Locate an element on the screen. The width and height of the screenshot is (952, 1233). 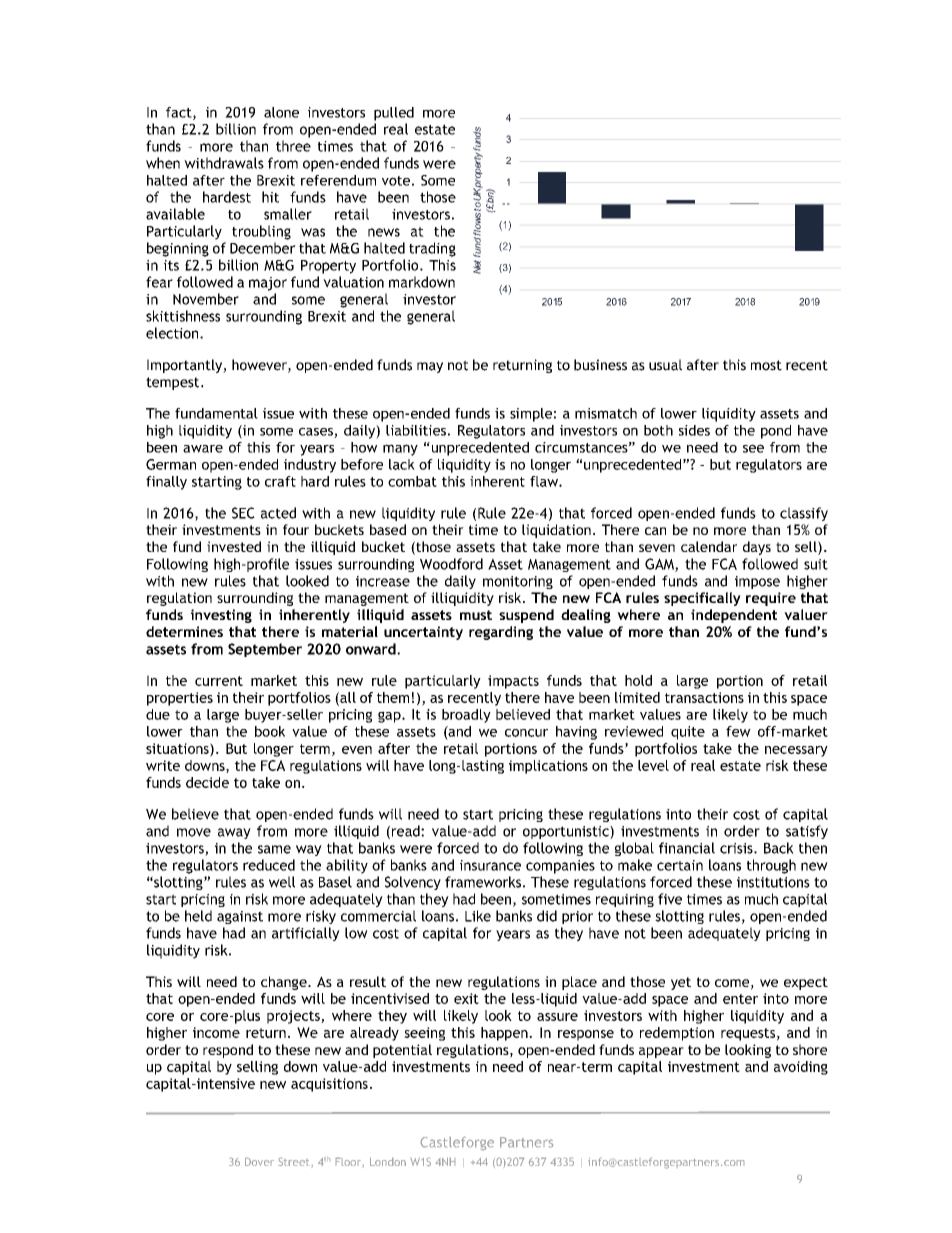
independent is located at coordinates (734, 616).
